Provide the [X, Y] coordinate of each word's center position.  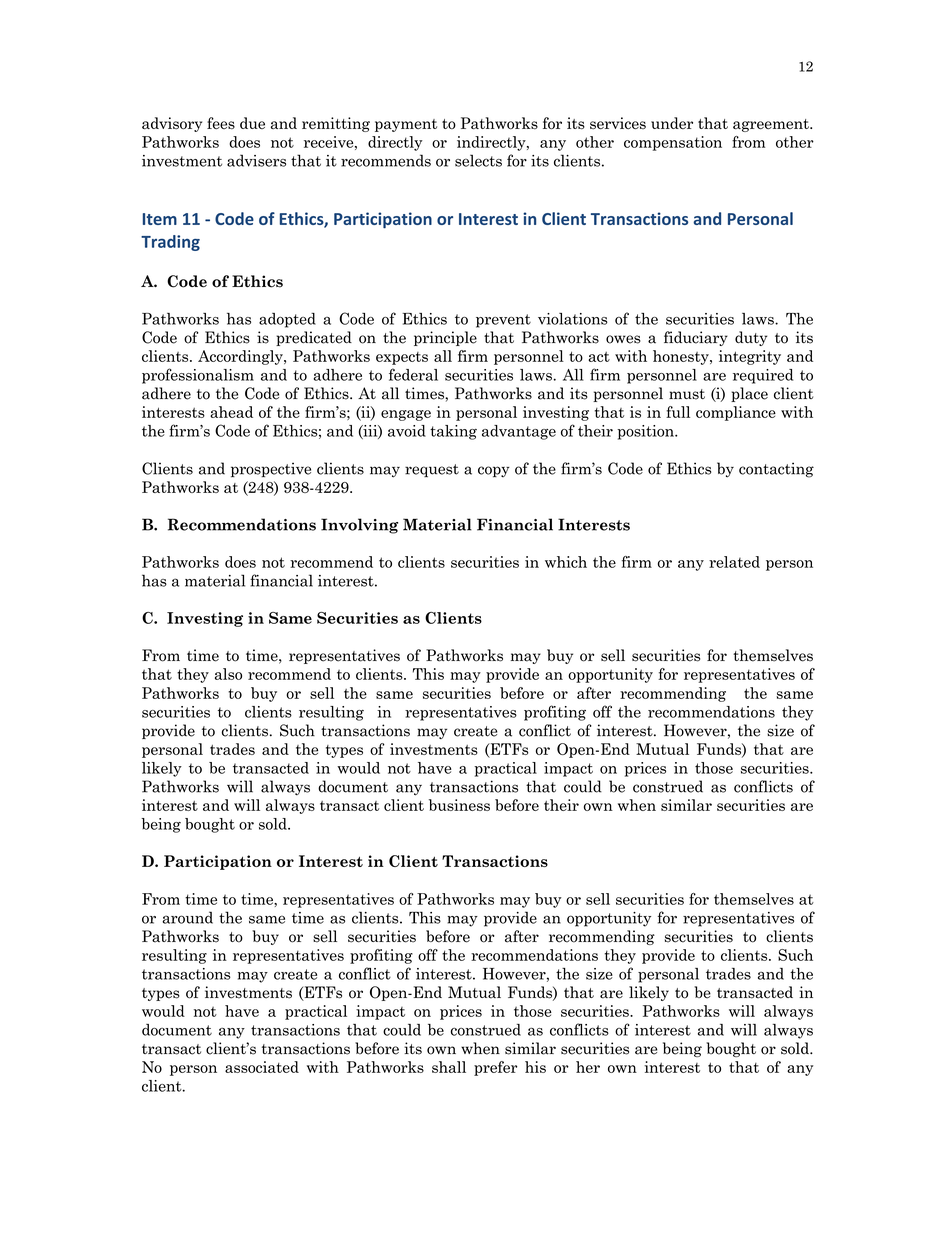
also [228, 674]
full [678, 412]
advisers [256, 160]
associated [262, 1067]
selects [478, 160]
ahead [231, 412]
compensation [673, 143]
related [734, 562]
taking [453, 432]
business [459, 805]
